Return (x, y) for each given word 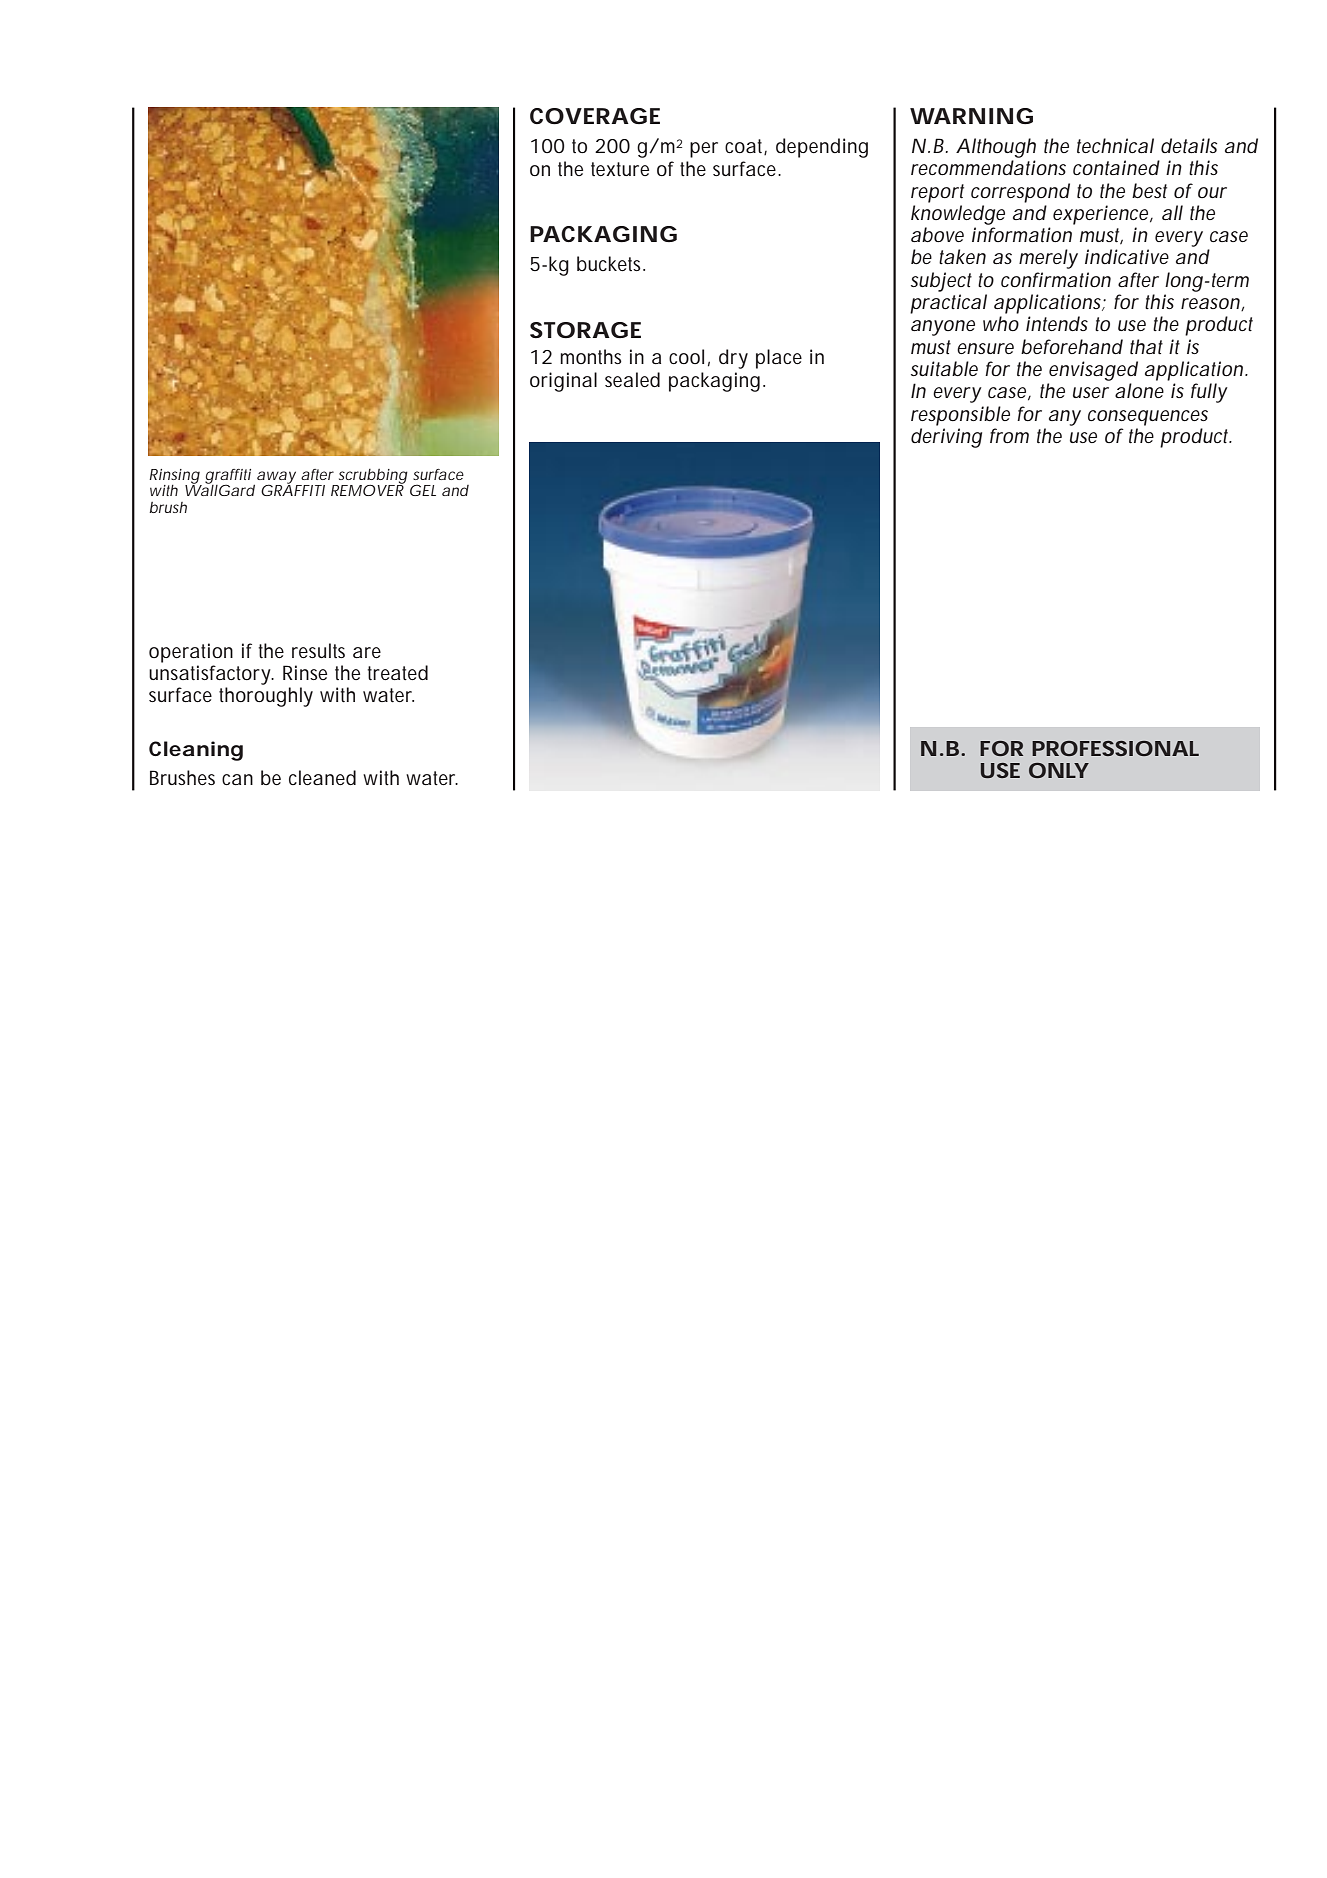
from (1009, 435)
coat (746, 147)
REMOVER (367, 489)
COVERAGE (595, 116)
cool (686, 356)
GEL (423, 490)
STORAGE (585, 330)
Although (996, 148)
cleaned (322, 777)
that (1146, 346)
